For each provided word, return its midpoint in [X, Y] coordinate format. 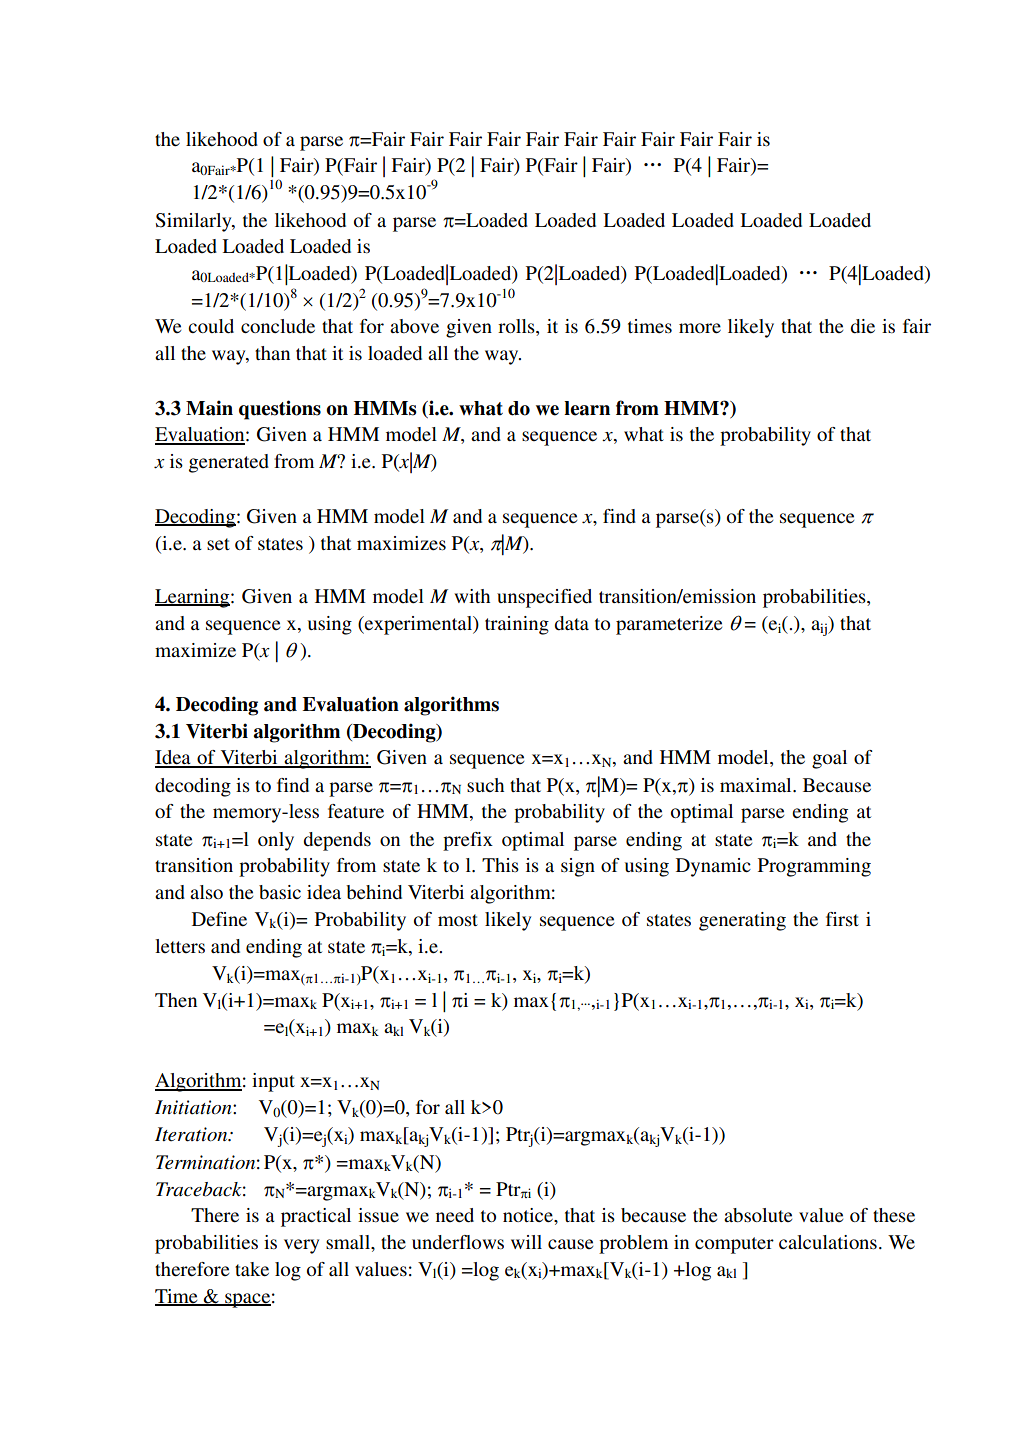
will [526, 1242]
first [842, 919]
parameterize [669, 625]
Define [219, 919]
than [272, 353]
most [458, 920]
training [517, 625]
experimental [418, 625]
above [414, 326]
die [862, 326]
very [301, 1246]
